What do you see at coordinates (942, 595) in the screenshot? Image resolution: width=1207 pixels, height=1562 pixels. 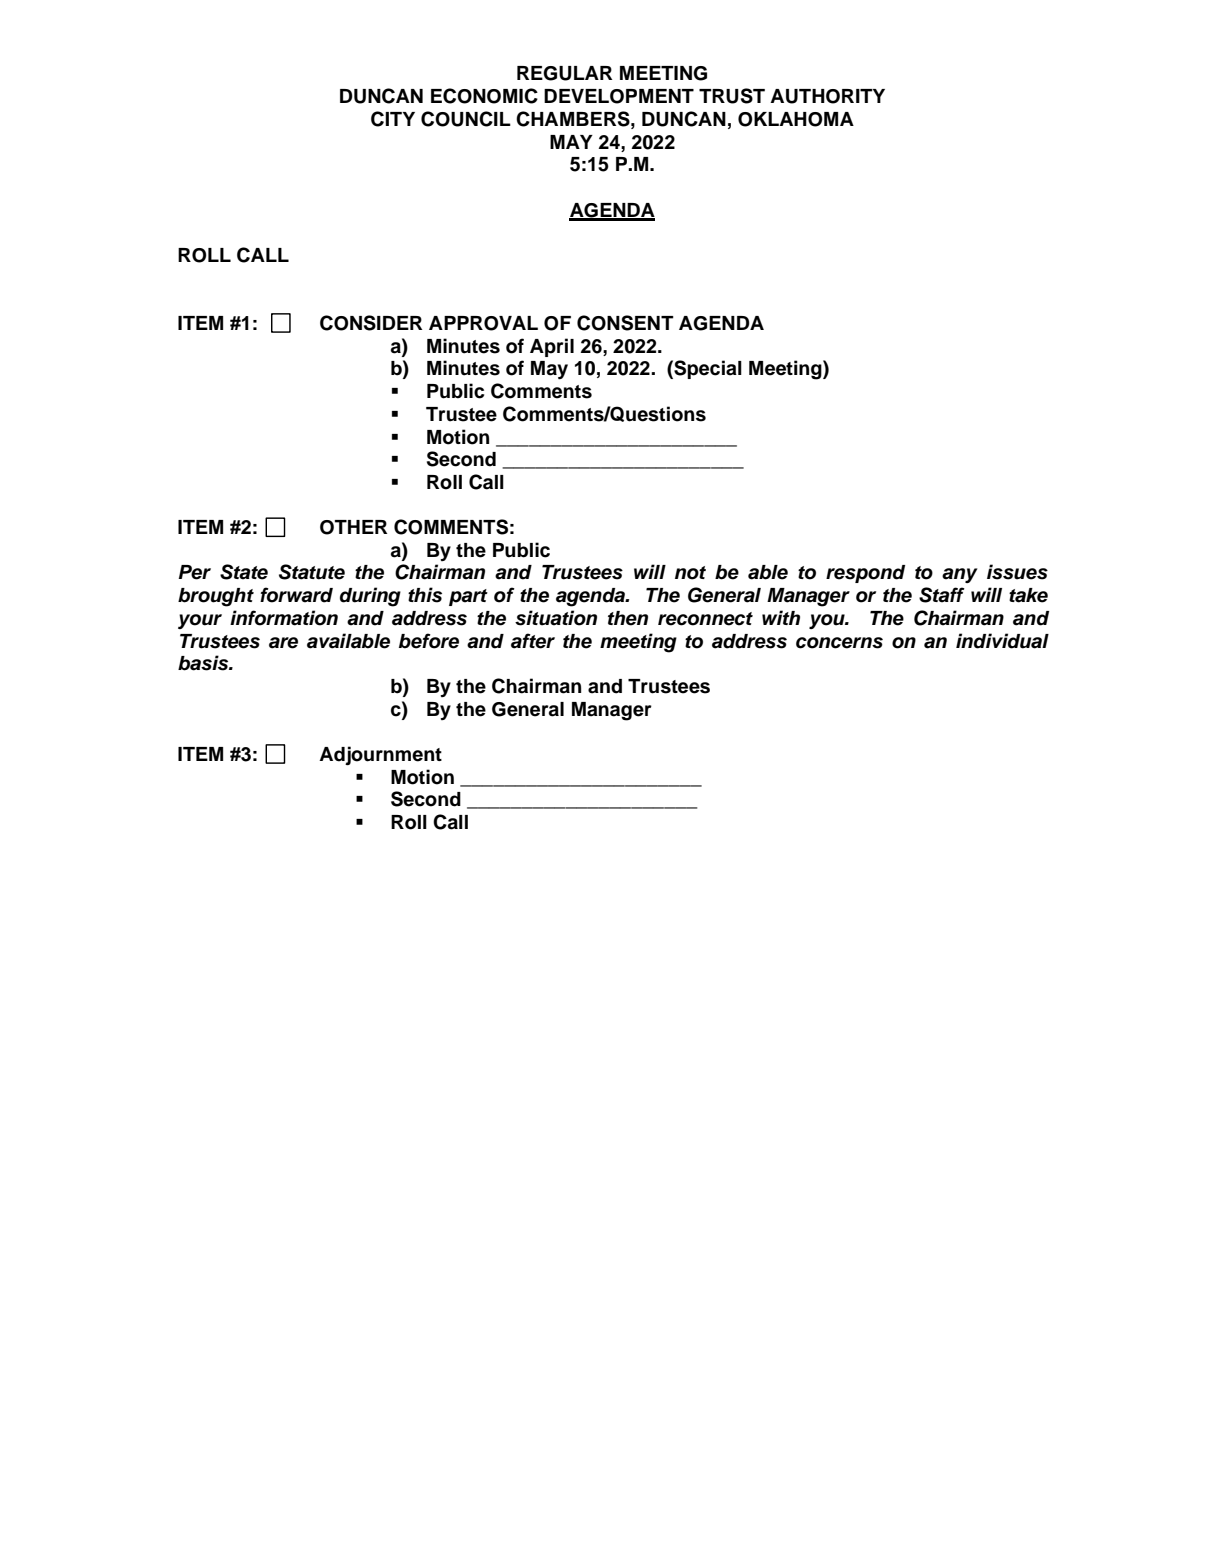 I see `Staff` at bounding box center [942, 595].
